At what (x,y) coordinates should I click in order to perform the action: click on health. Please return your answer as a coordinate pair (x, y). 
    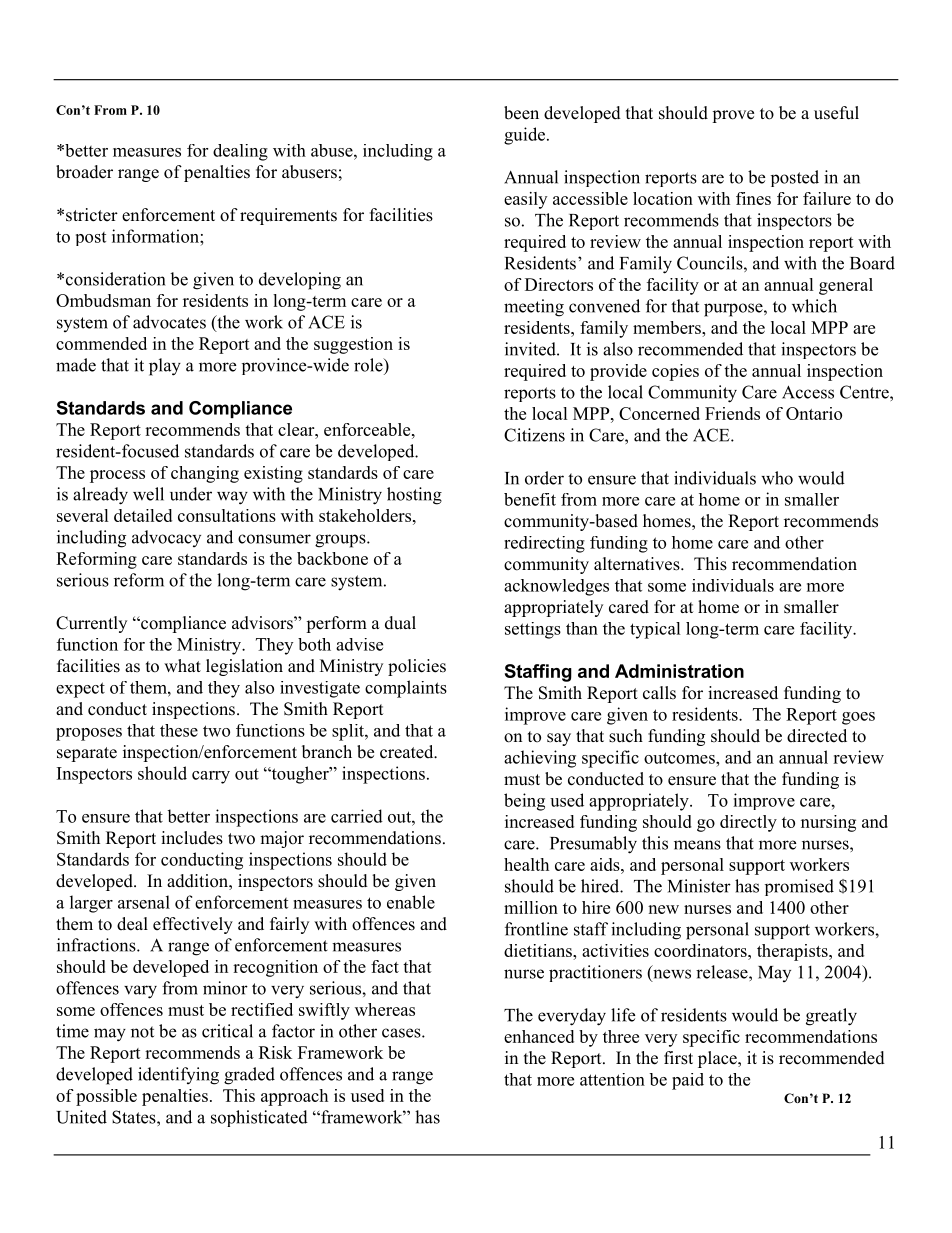
    Looking at the image, I should click on (526, 864).
